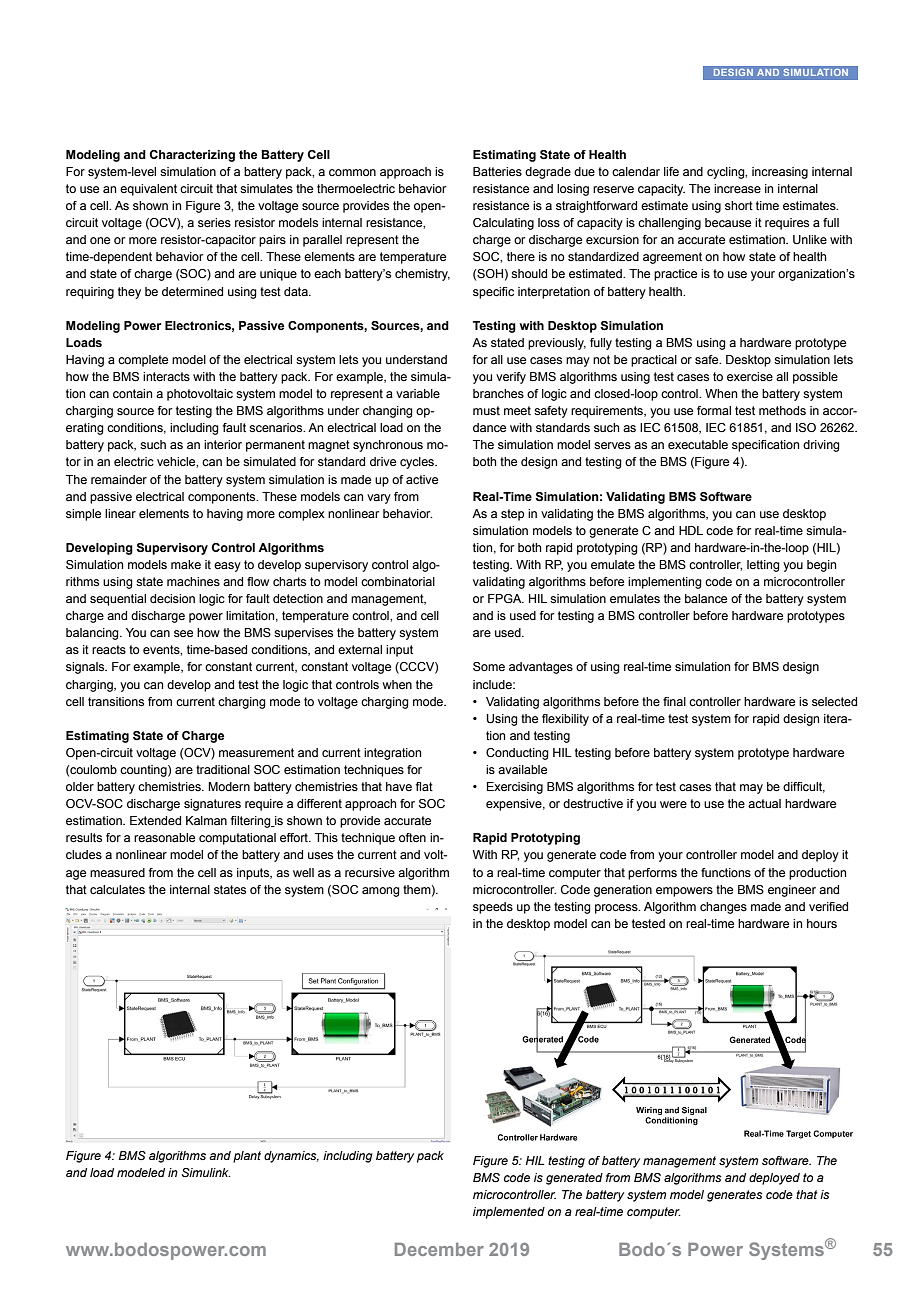 The height and width of the screenshot is (1308, 924). What do you see at coordinates (109, 649) in the screenshot?
I see `reacts` at bounding box center [109, 649].
